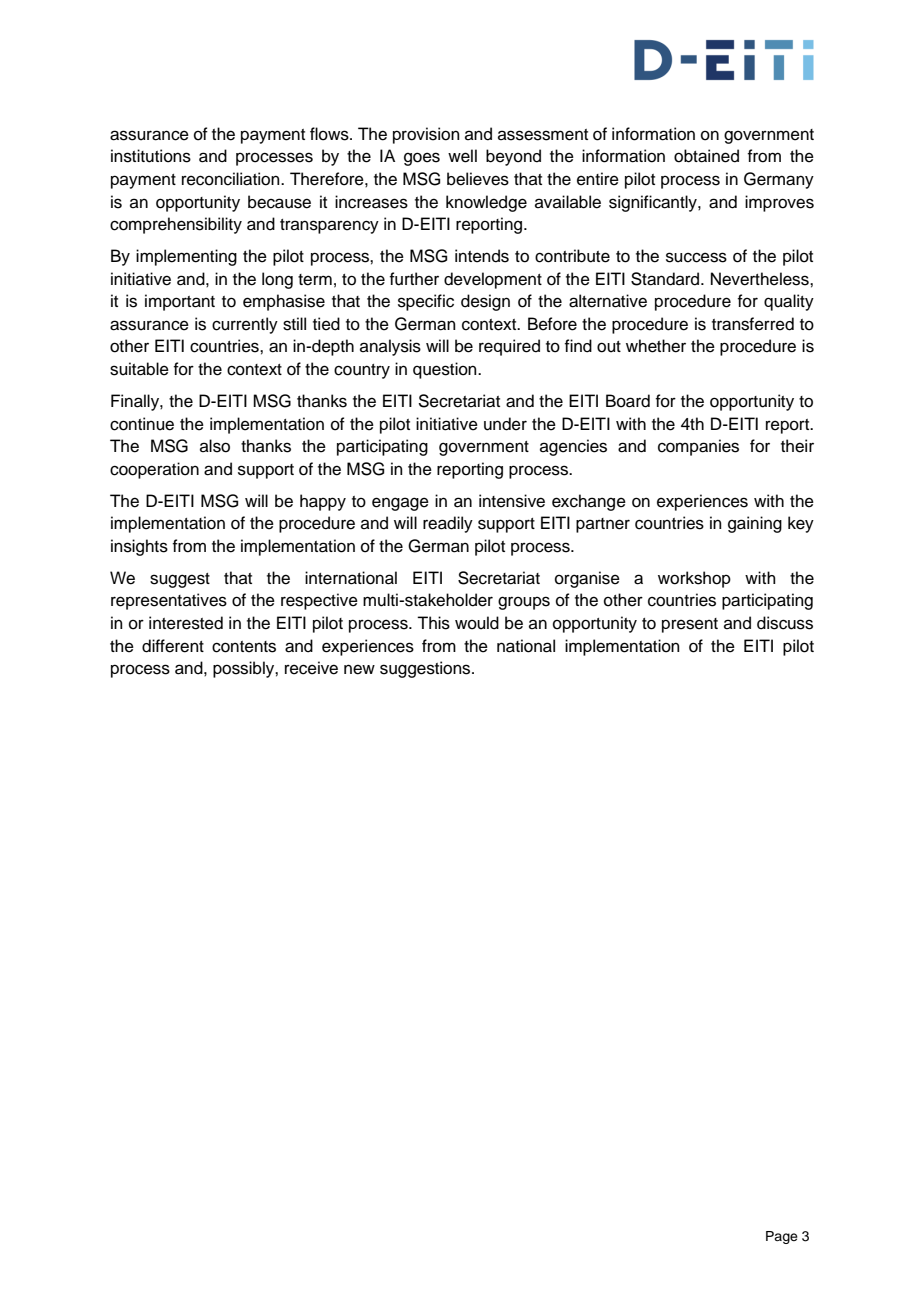 This screenshot has width=924, height=1308. I want to click on under, so click(505, 424).
